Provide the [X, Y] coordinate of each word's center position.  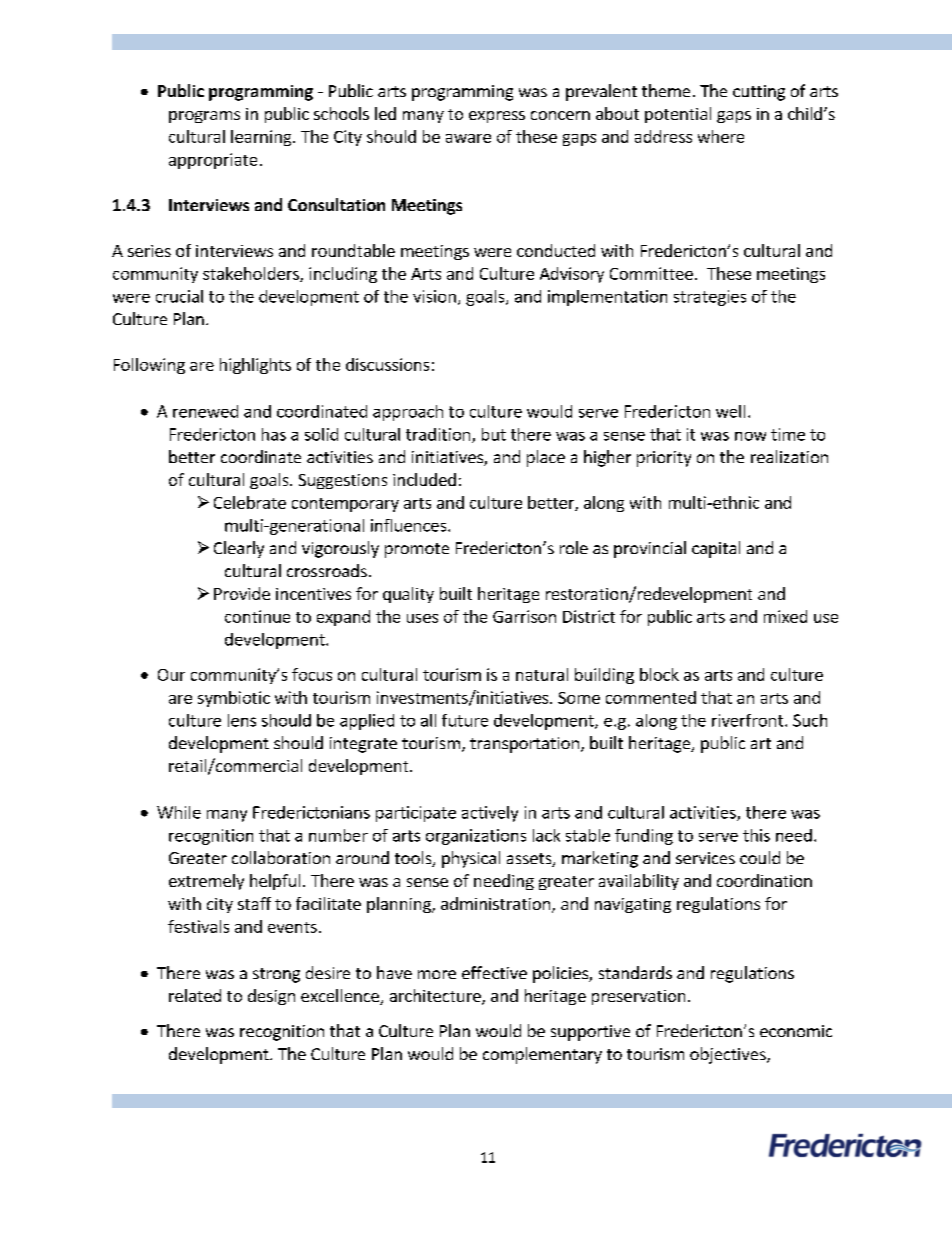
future [465, 720]
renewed [205, 411]
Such [810, 720]
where [721, 136]
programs [204, 117]
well [730, 411]
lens [242, 720]
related [195, 995]
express [497, 117]
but [494, 434]
